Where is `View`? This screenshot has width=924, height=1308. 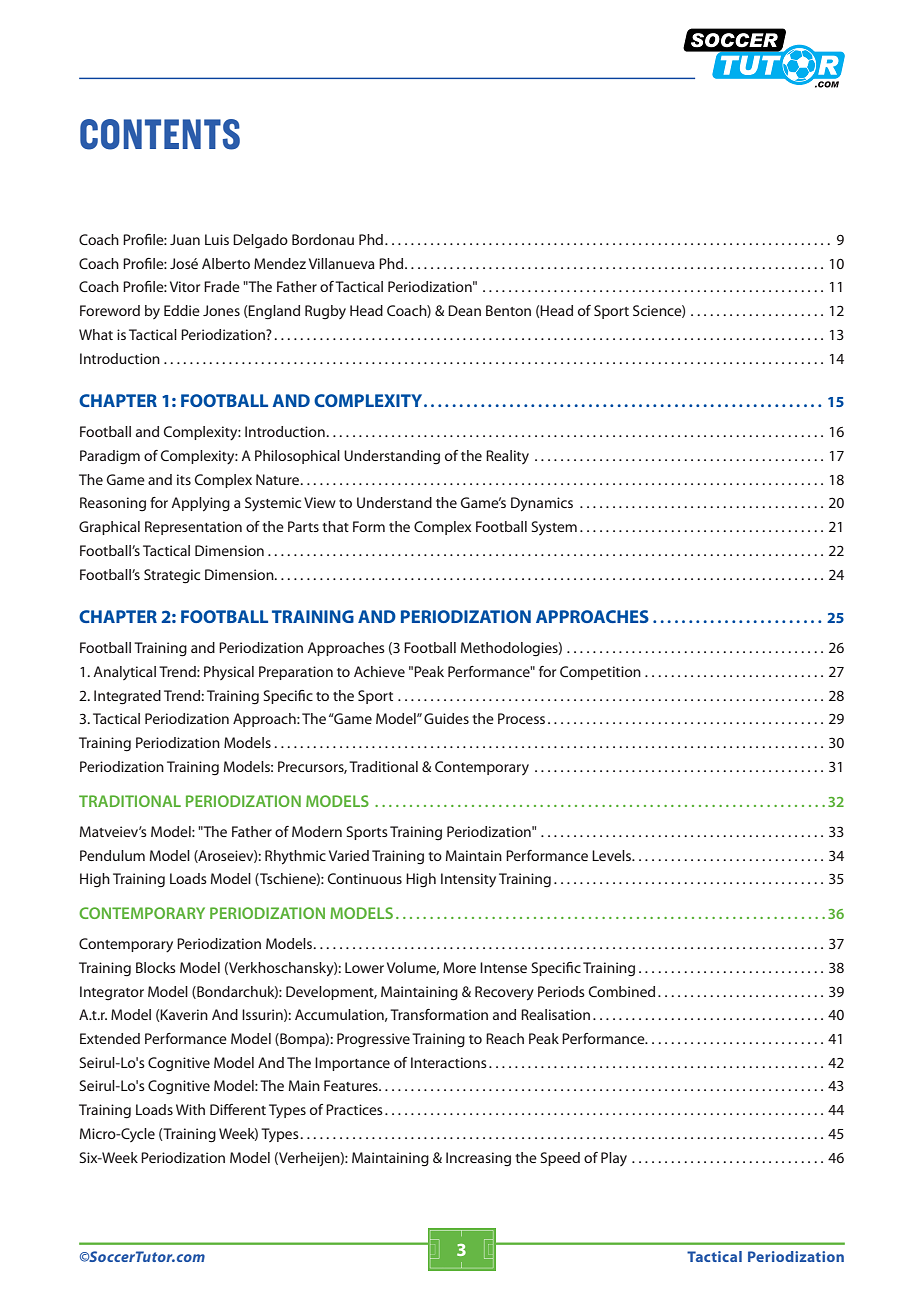
View is located at coordinates (320, 502).
